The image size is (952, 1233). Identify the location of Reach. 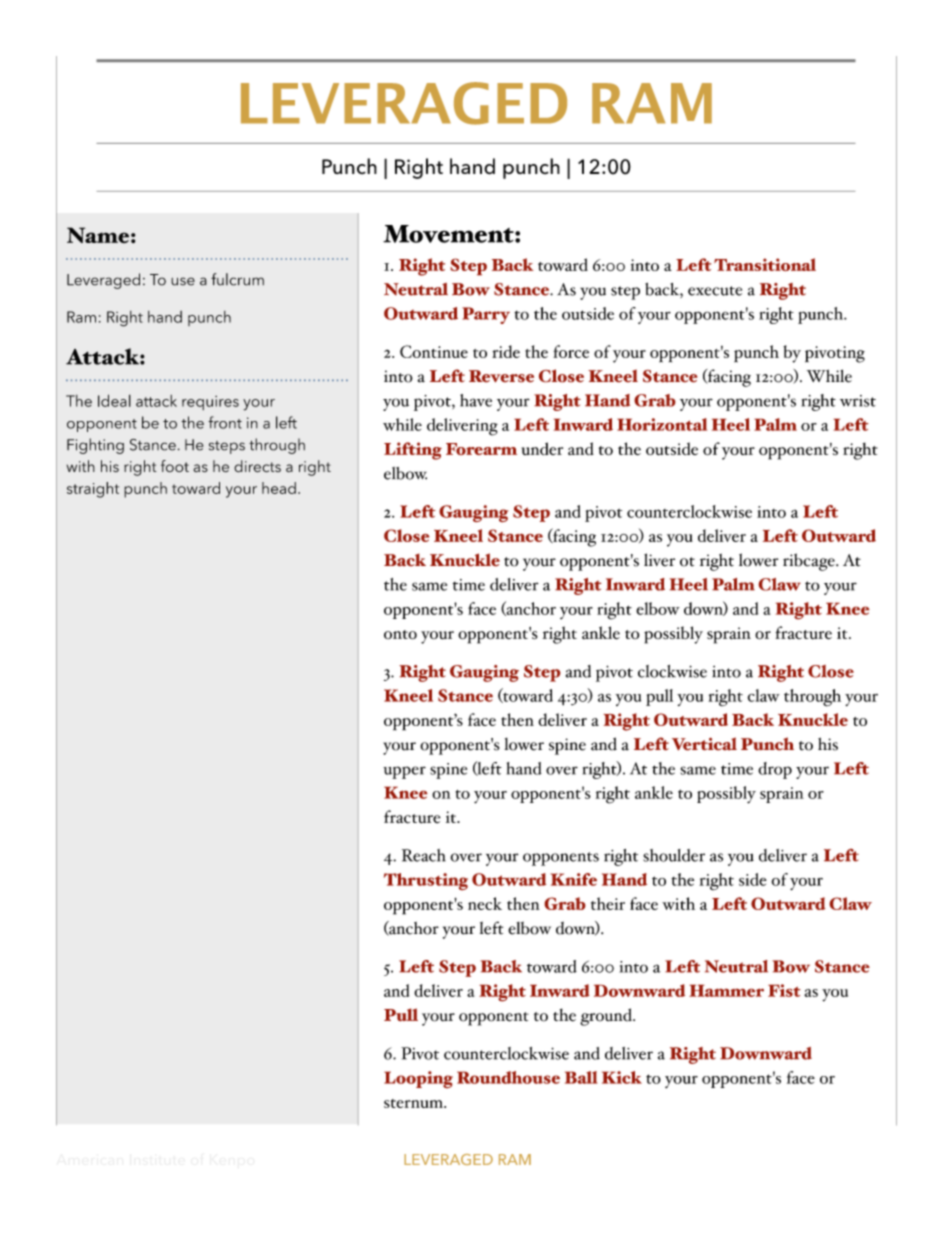
(424, 855).
